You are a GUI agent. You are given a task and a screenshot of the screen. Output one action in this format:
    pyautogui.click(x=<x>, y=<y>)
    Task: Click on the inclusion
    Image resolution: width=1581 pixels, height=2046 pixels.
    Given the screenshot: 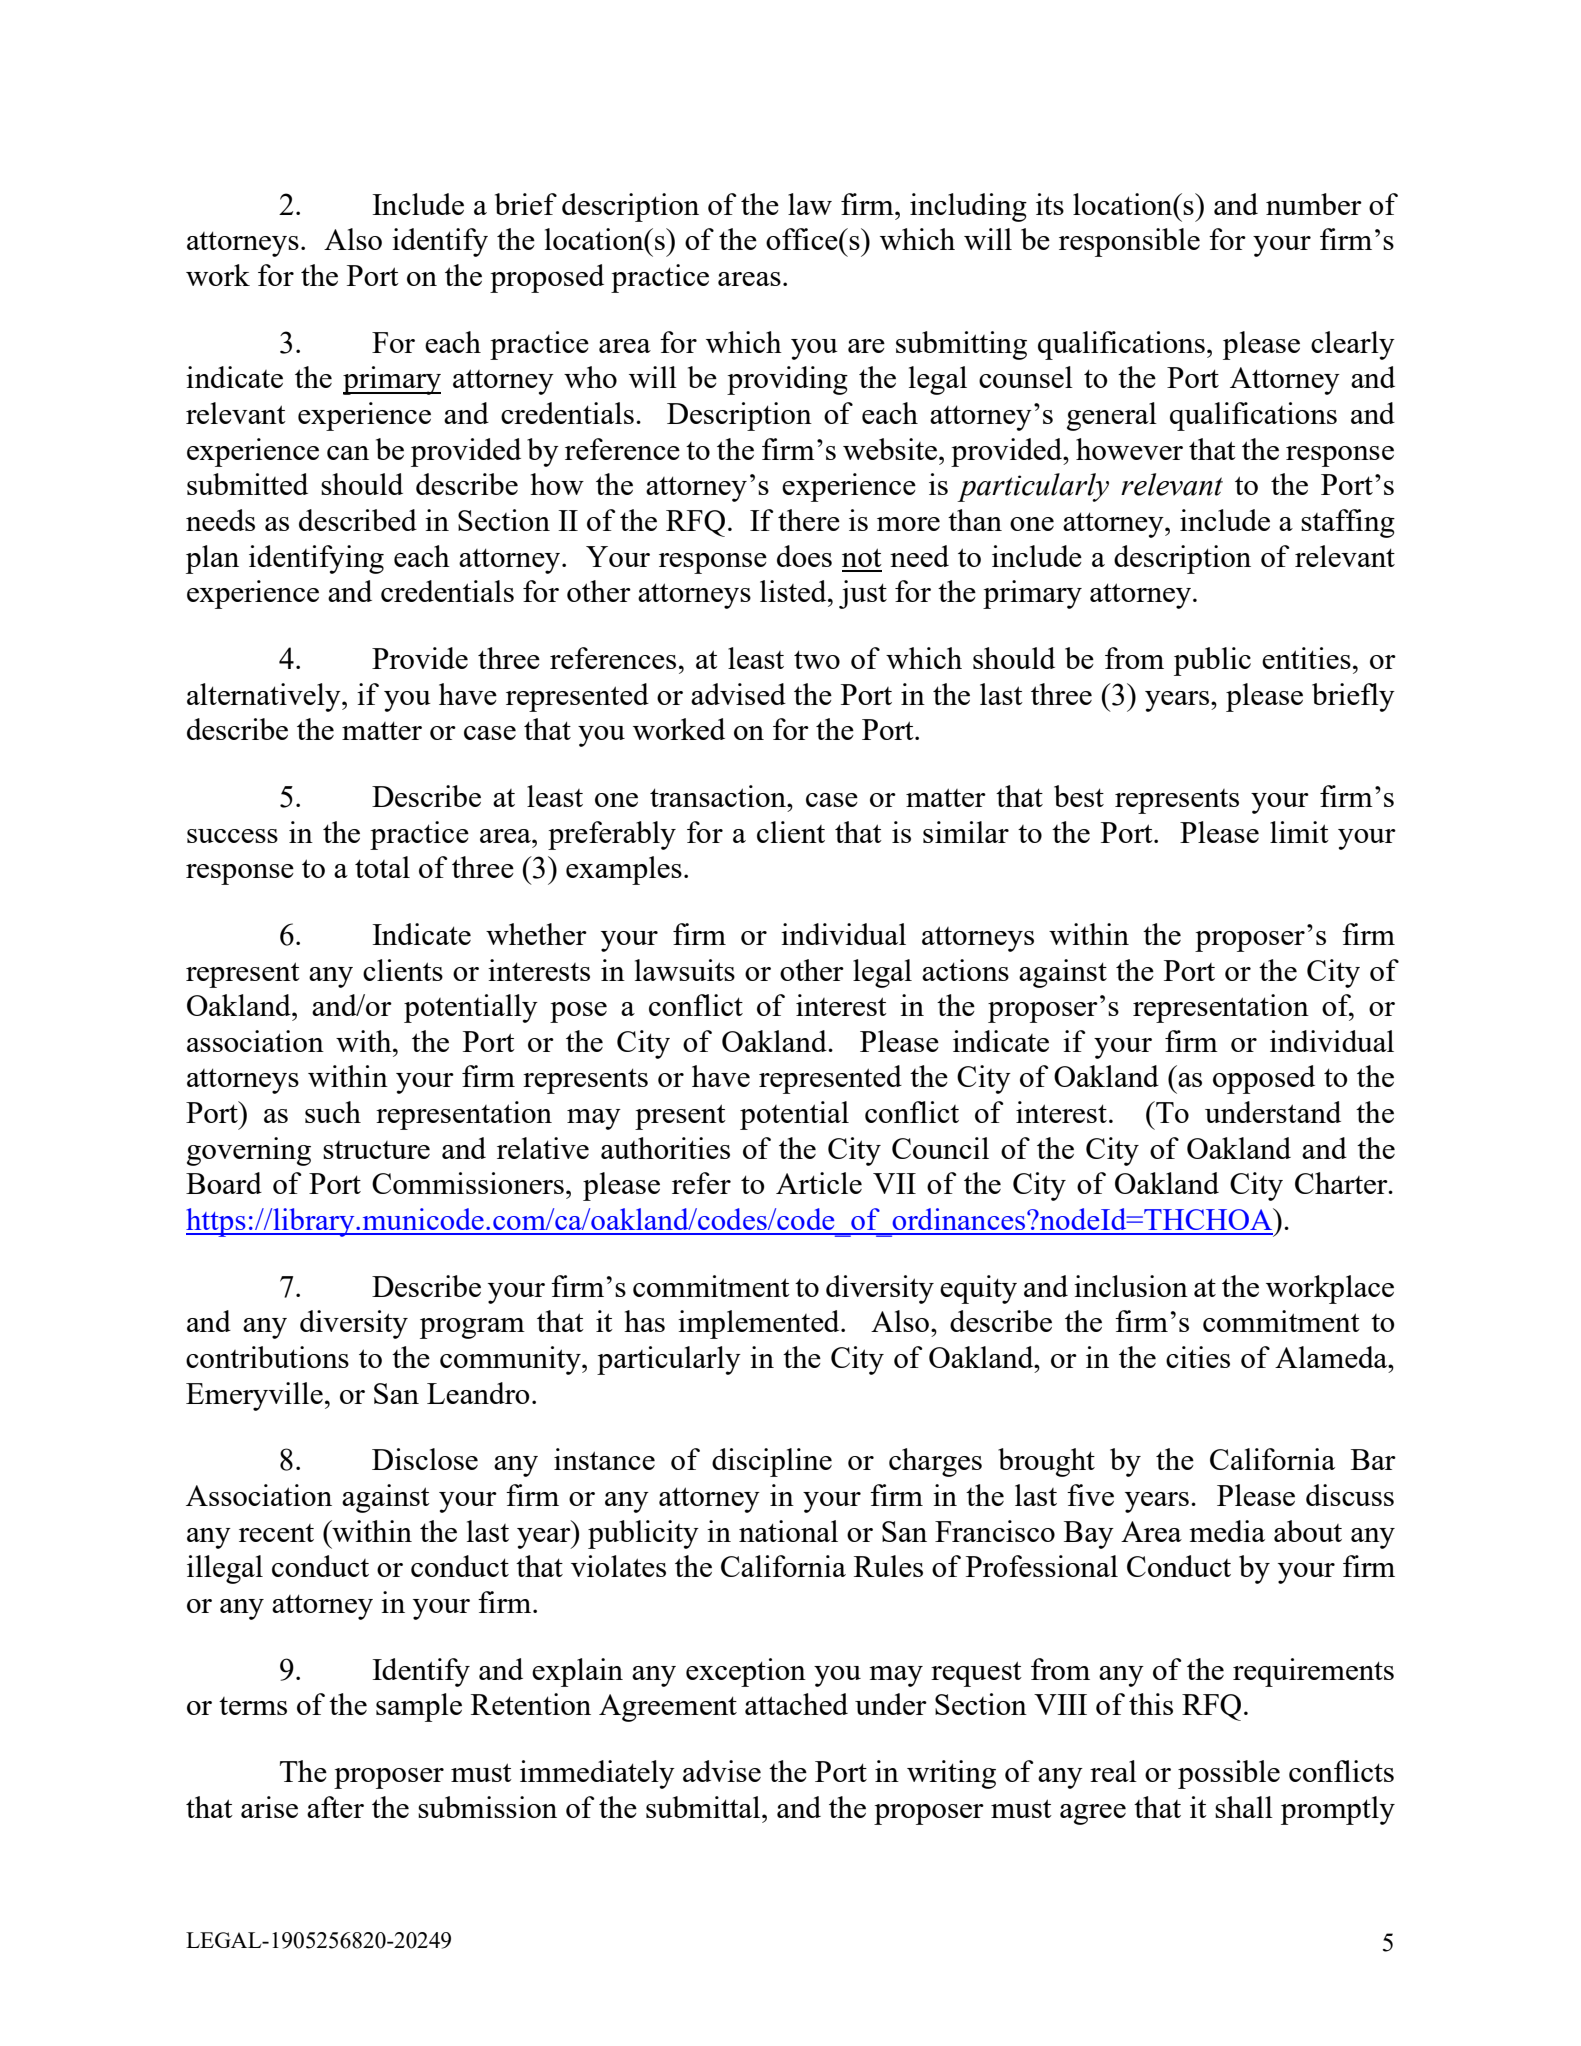 What is the action you would take?
    pyautogui.click(x=1131, y=1286)
